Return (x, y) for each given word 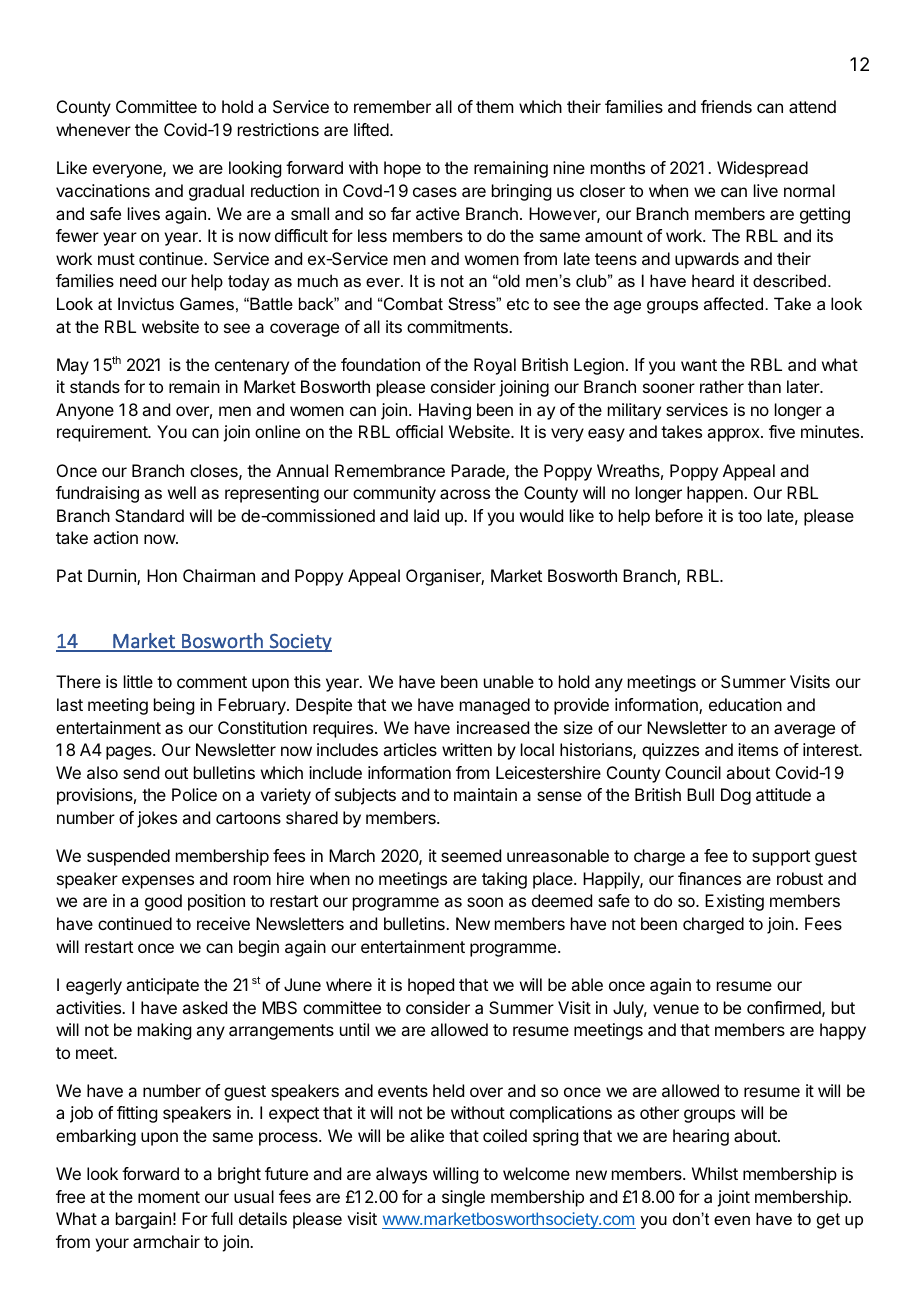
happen (715, 494)
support (781, 858)
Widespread (762, 169)
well (182, 492)
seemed (471, 855)
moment (169, 1197)
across (465, 494)
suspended (128, 857)
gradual (216, 192)
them (494, 106)
